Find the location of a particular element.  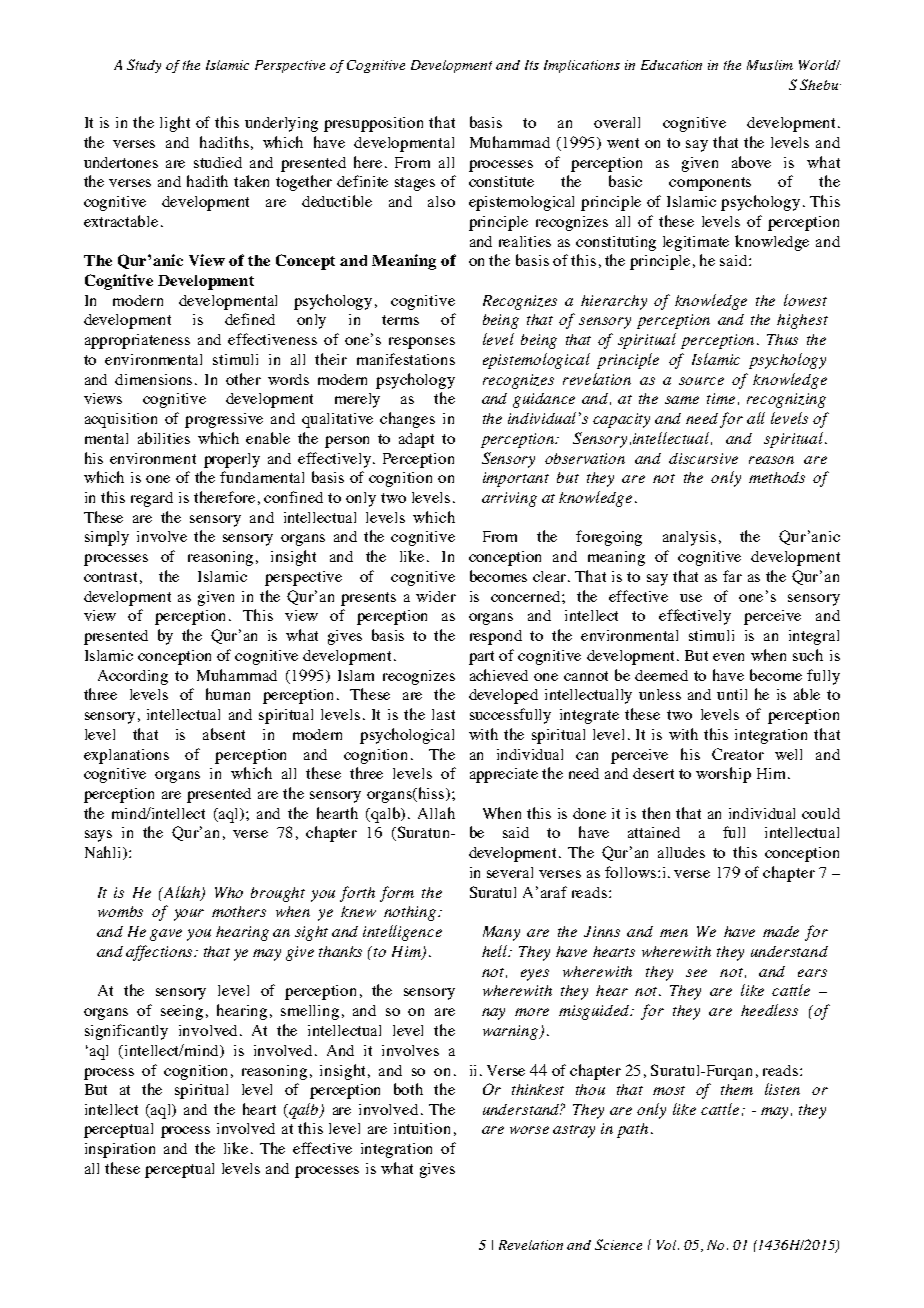

According is located at coordinates (133, 677).
